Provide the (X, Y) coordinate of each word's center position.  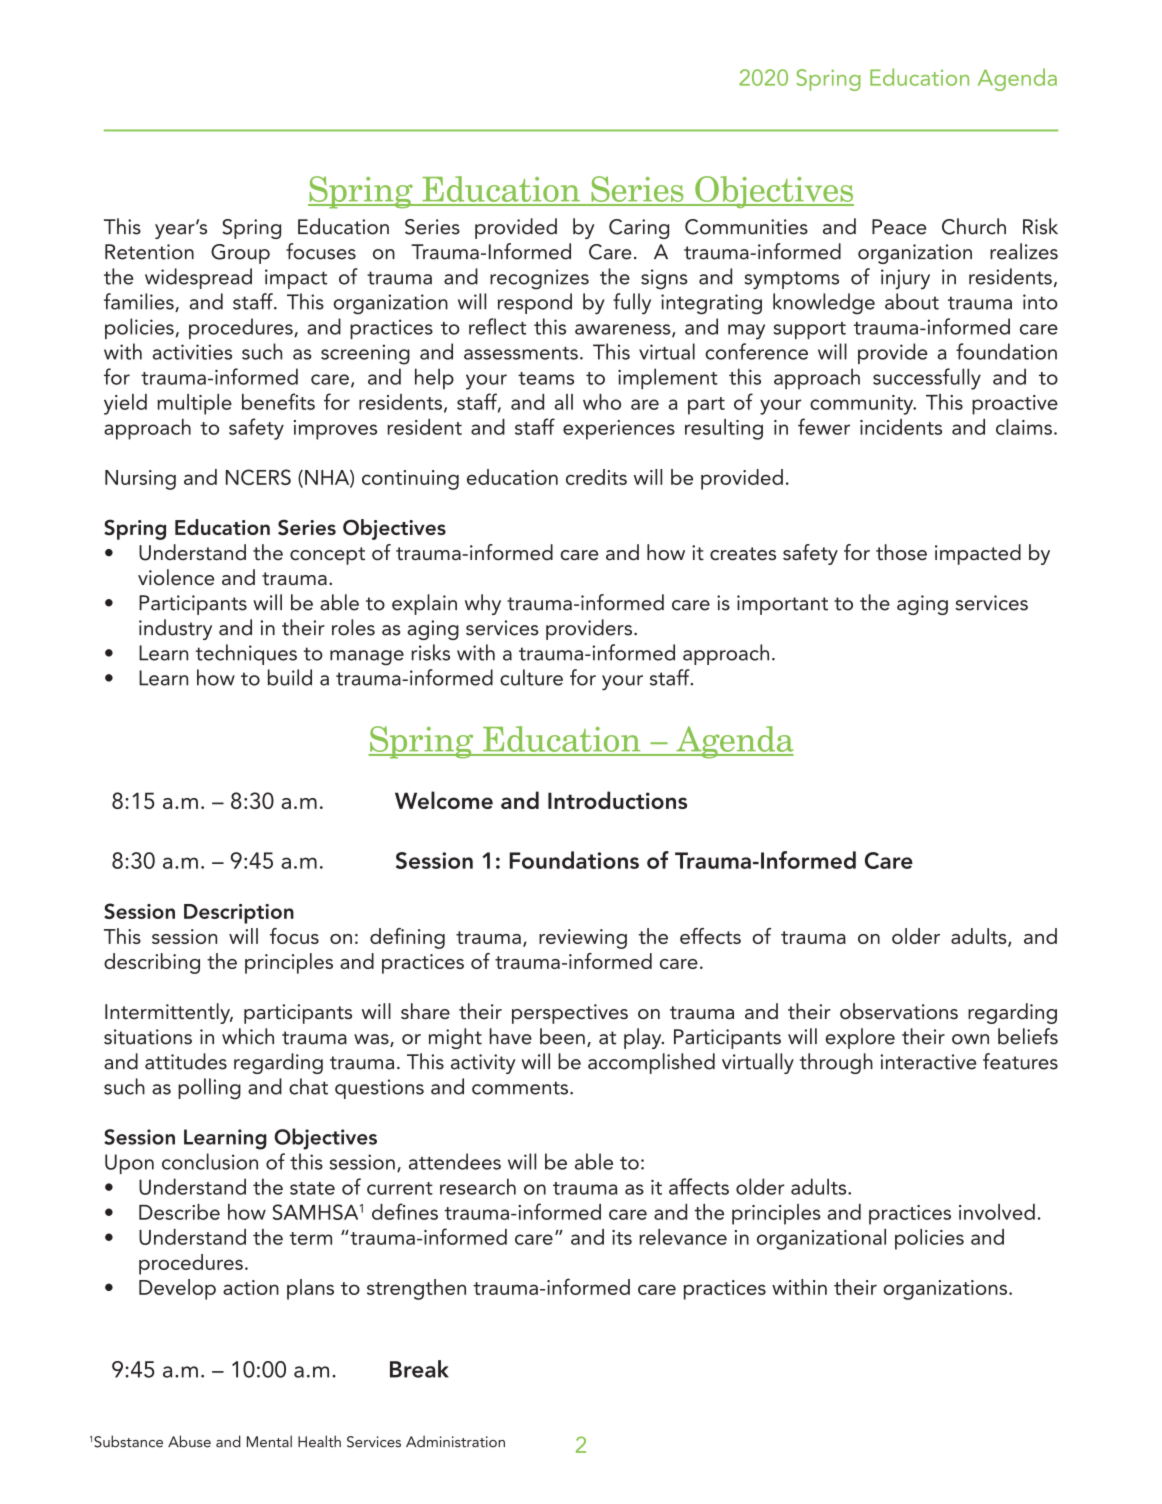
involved (997, 1212)
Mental (269, 1441)
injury (905, 279)
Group (240, 254)
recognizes (539, 279)
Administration (455, 1441)
